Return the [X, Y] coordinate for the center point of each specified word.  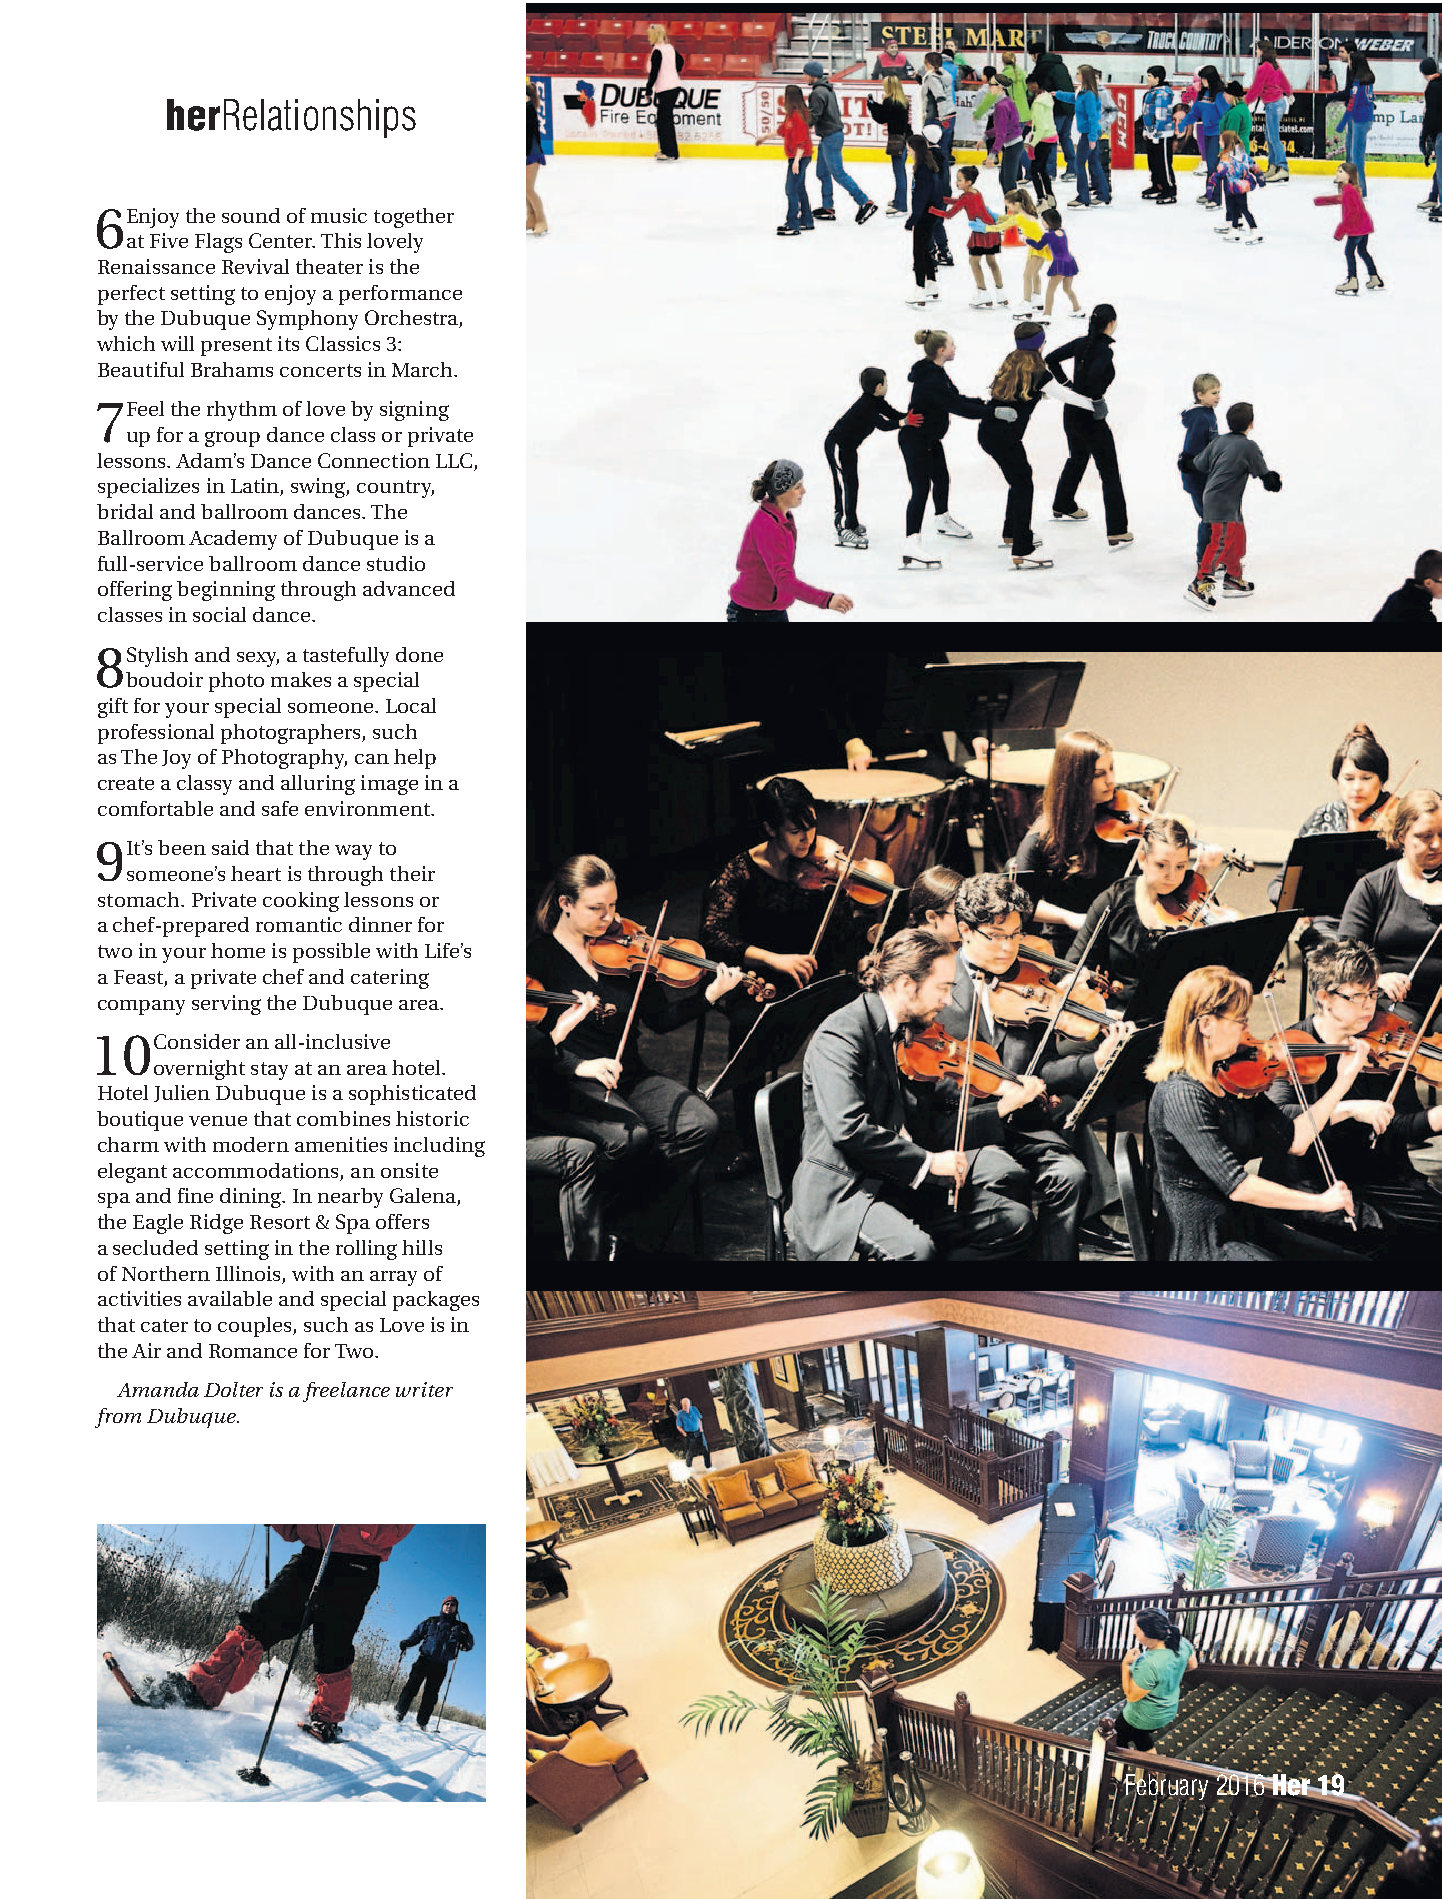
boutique [140, 1121]
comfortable [155, 808]
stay [269, 1071]
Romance [253, 1351]
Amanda [158, 1389]
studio [396, 563]
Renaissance [156, 266]
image [389, 785]
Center [282, 240]
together [414, 218]
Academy [233, 540]
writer [424, 1389]
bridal [125, 511]
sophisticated [412, 1095]
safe [280, 808]
